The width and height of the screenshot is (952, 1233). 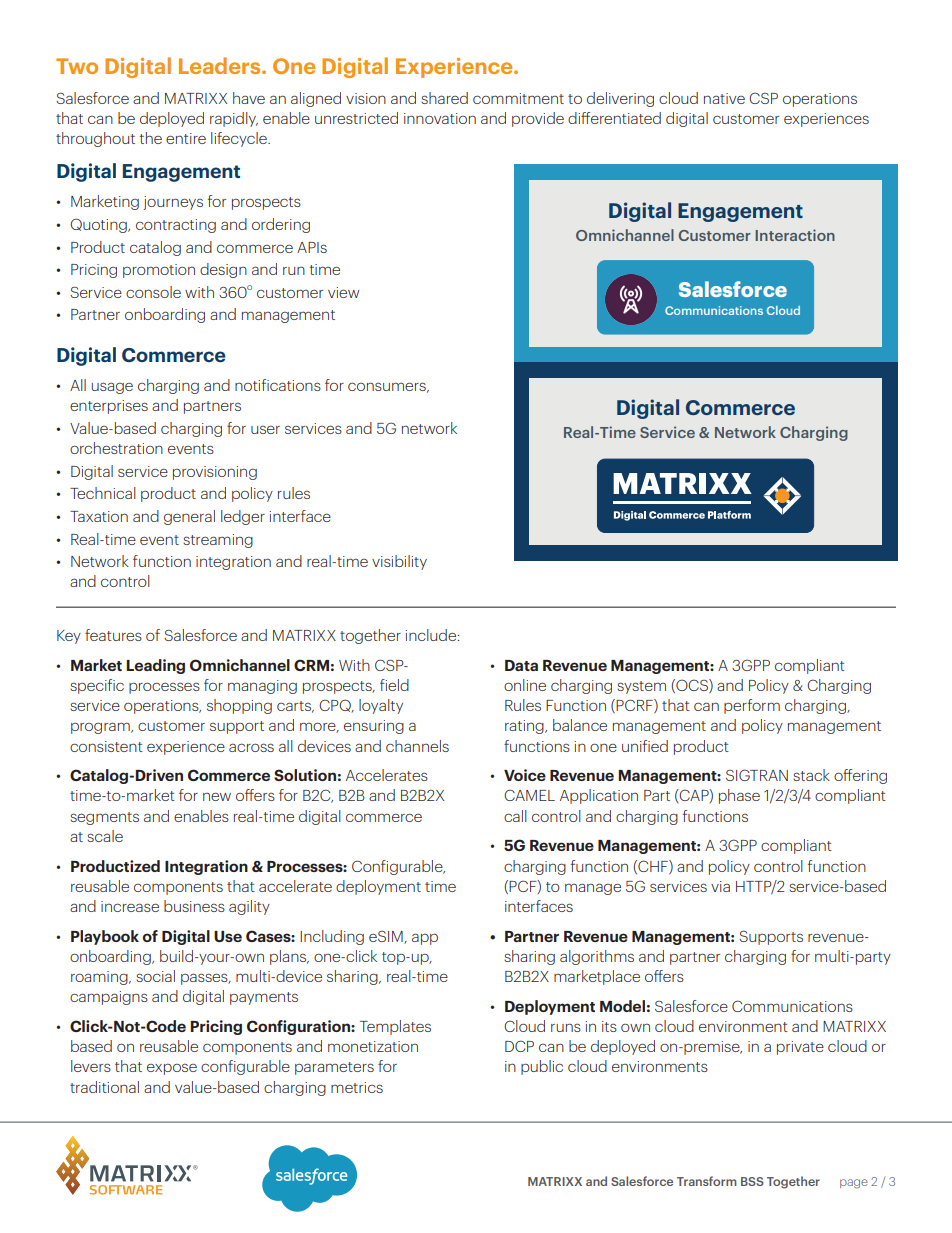 I want to click on shared, so click(x=444, y=98).
